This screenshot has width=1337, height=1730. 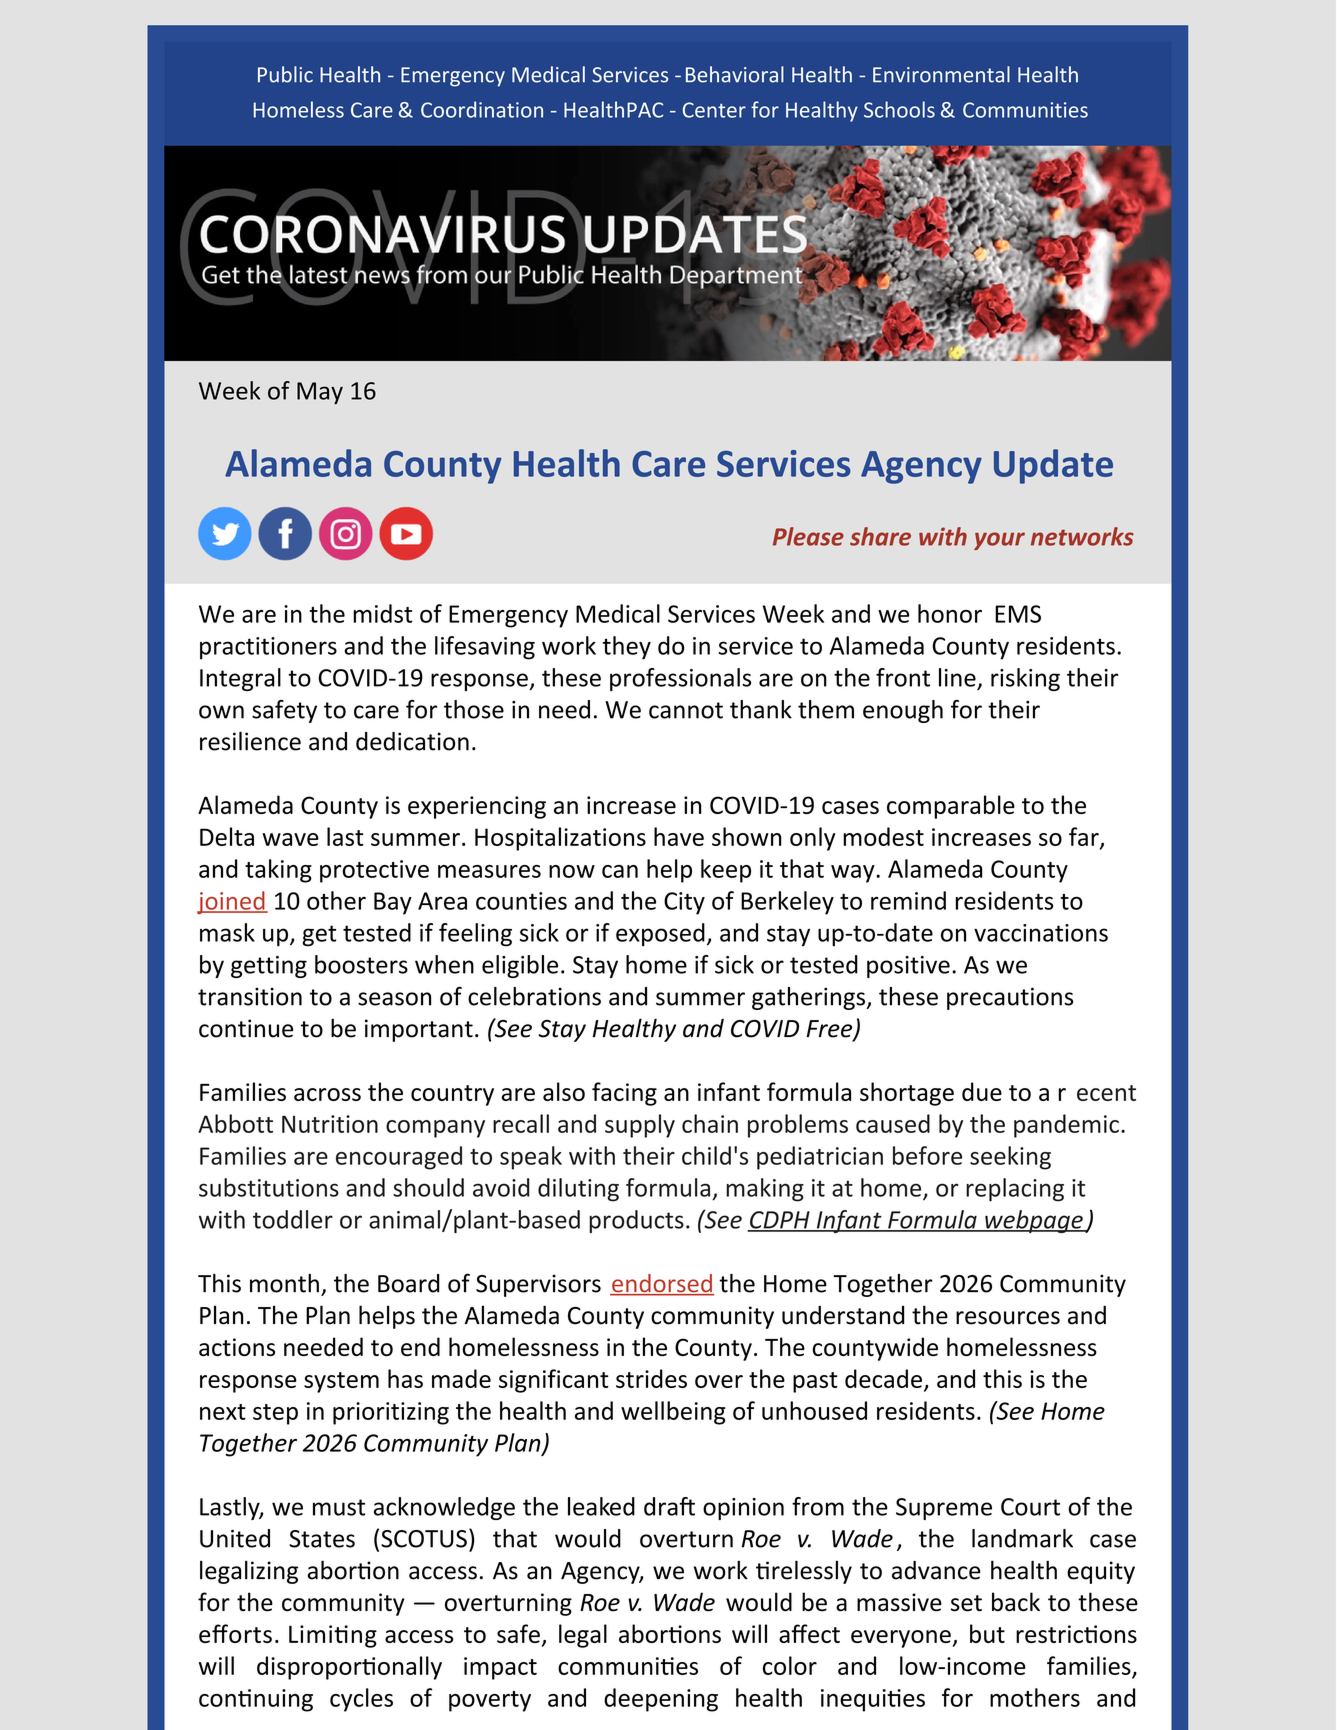 I want to click on City, so click(x=684, y=903).
